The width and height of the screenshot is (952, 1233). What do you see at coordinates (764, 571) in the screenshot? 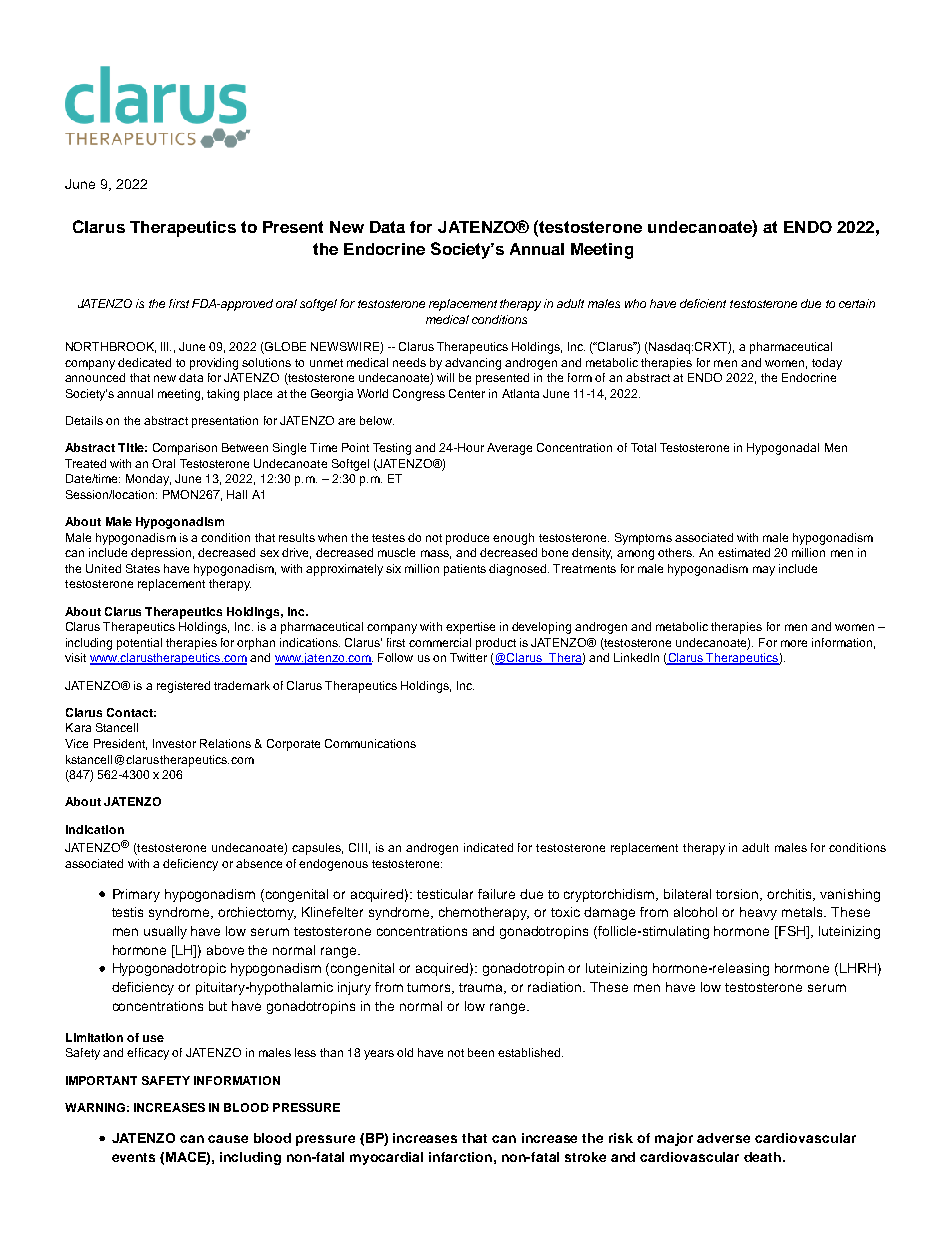
I see `may` at bounding box center [764, 571].
